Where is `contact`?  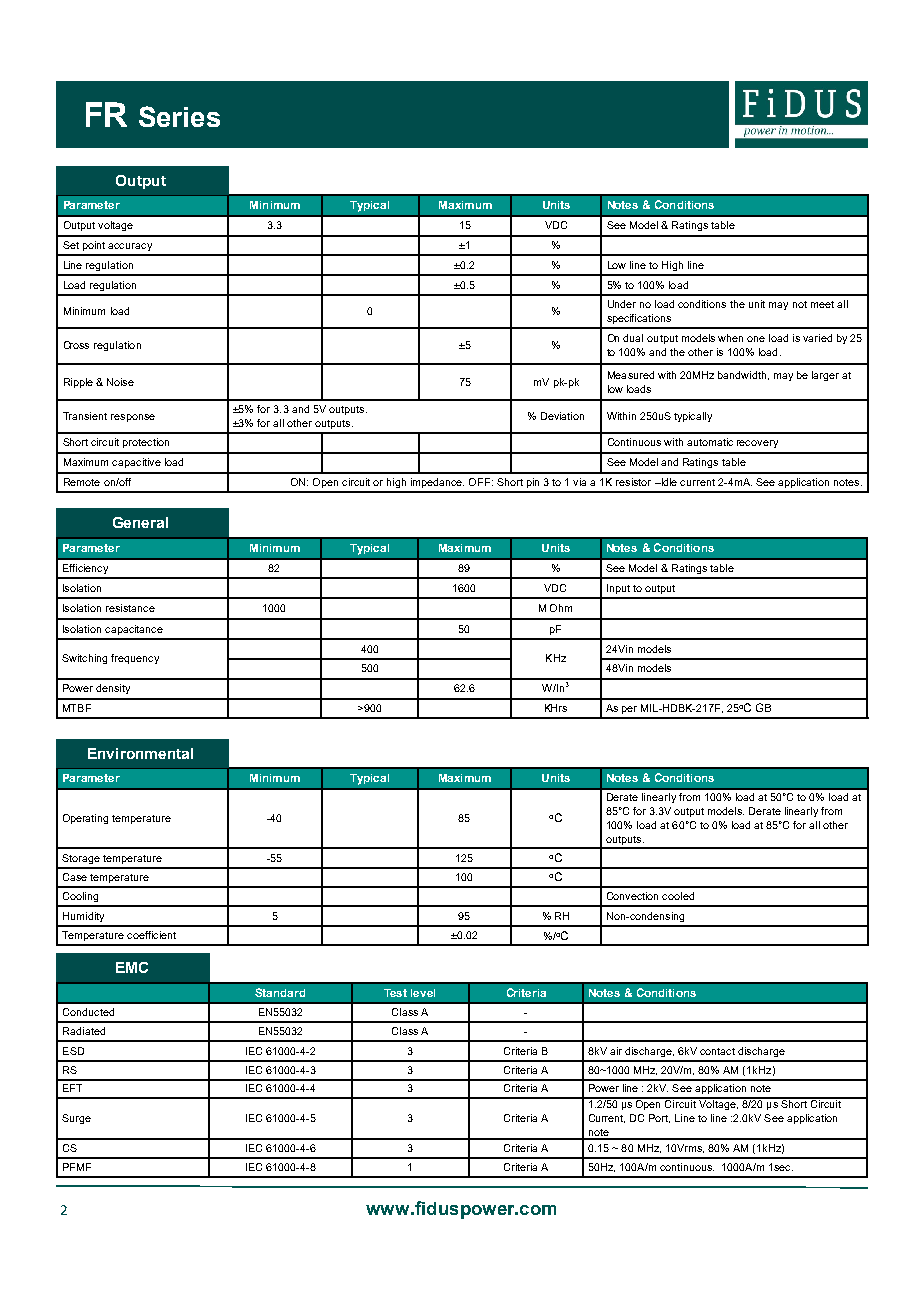 contact is located at coordinates (717, 1051).
